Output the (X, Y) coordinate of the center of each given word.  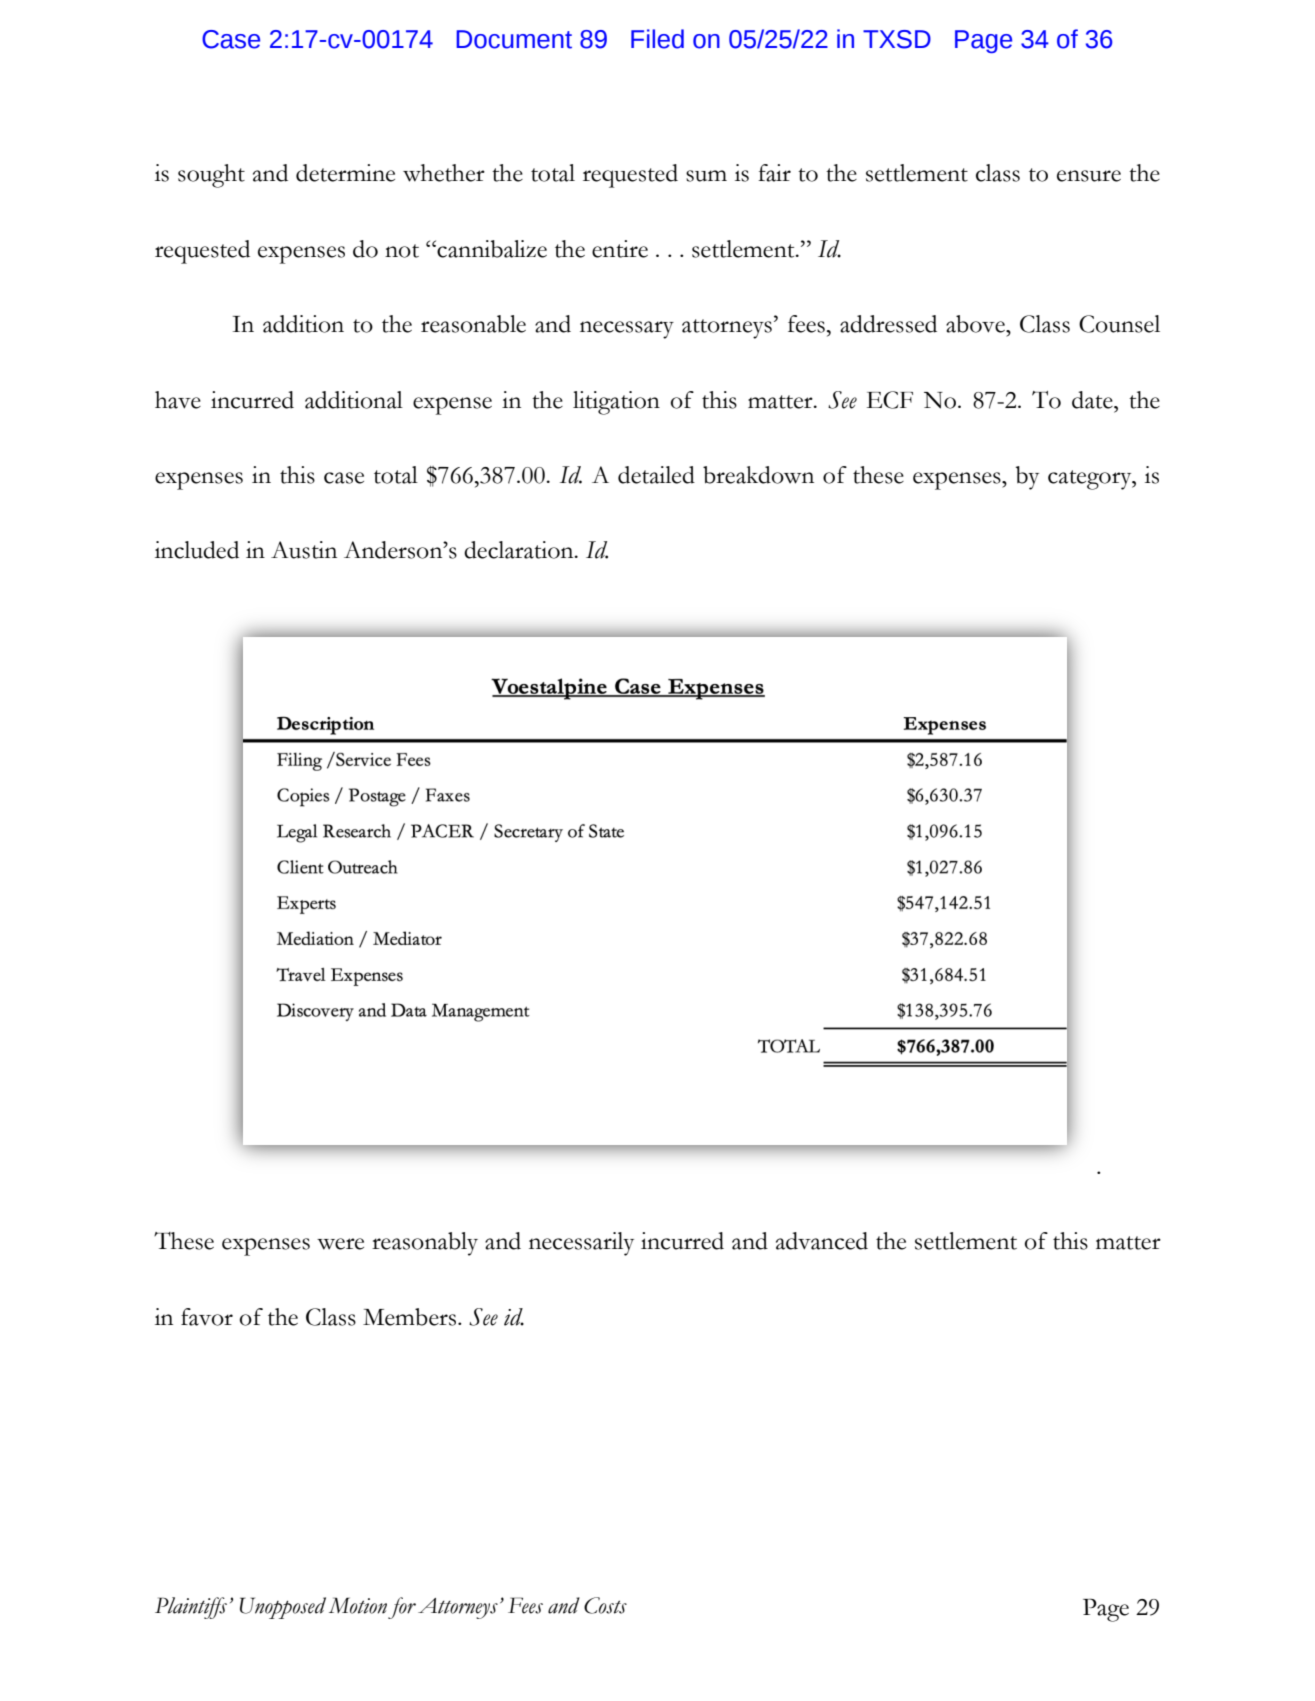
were (340, 1244)
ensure (1089, 176)
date (1093, 400)
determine (345, 173)
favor (207, 1317)
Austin (304, 550)
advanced (822, 1241)
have (178, 400)
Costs (605, 1605)
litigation (616, 403)
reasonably (425, 1244)
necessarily (581, 1244)
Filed (657, 39)
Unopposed (283, 1608)
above (976, 324)
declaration (520, 550)
